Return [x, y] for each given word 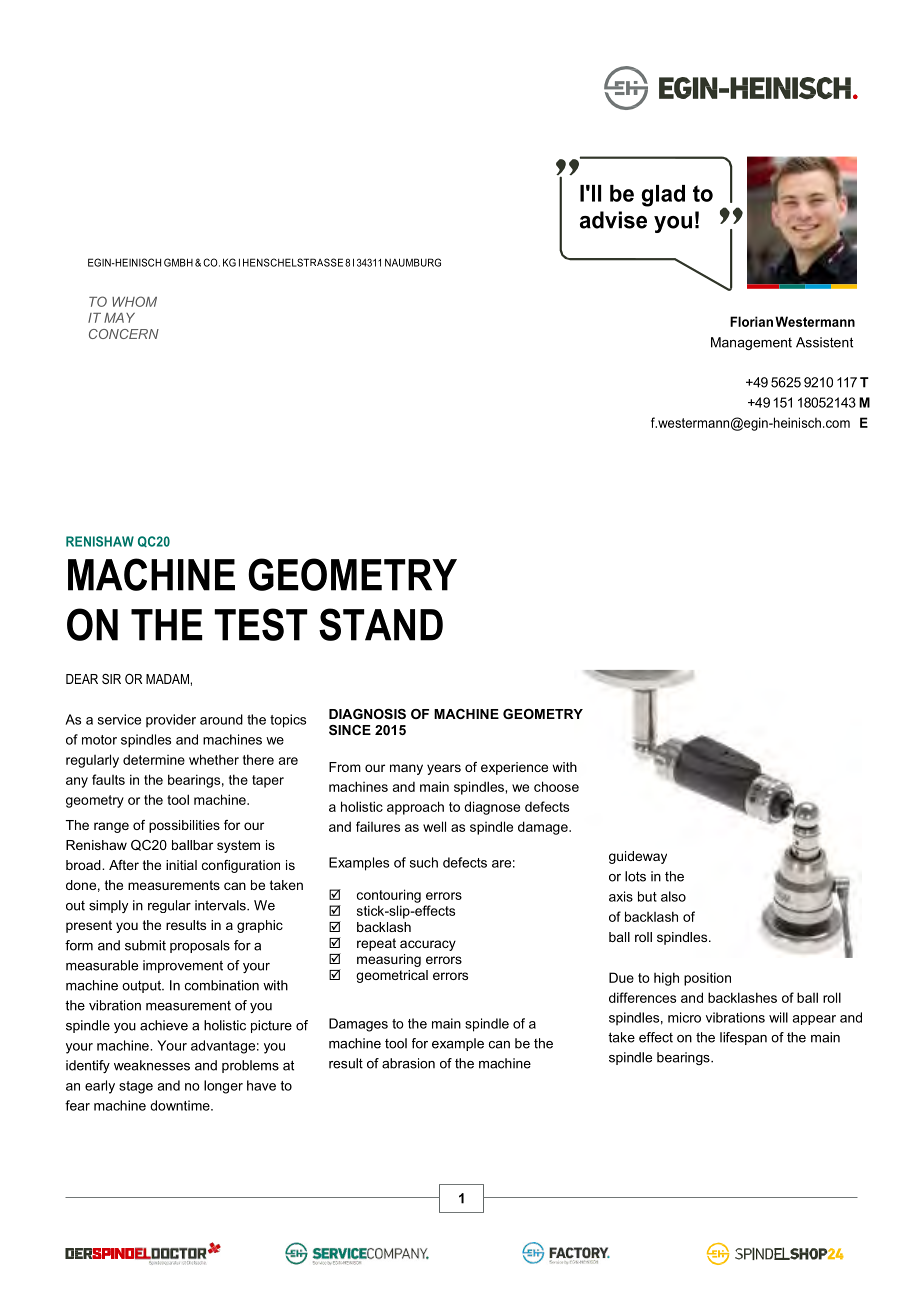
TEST [260, 624]
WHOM [134, 301]
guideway [638, 857]
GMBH [178, 262]
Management [751, 343]
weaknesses [152, 1065]
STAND [381, 624]
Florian [751, 321]
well [434, 826]
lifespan [743, 1038]
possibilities [184, 826]
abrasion [408, 1063]
